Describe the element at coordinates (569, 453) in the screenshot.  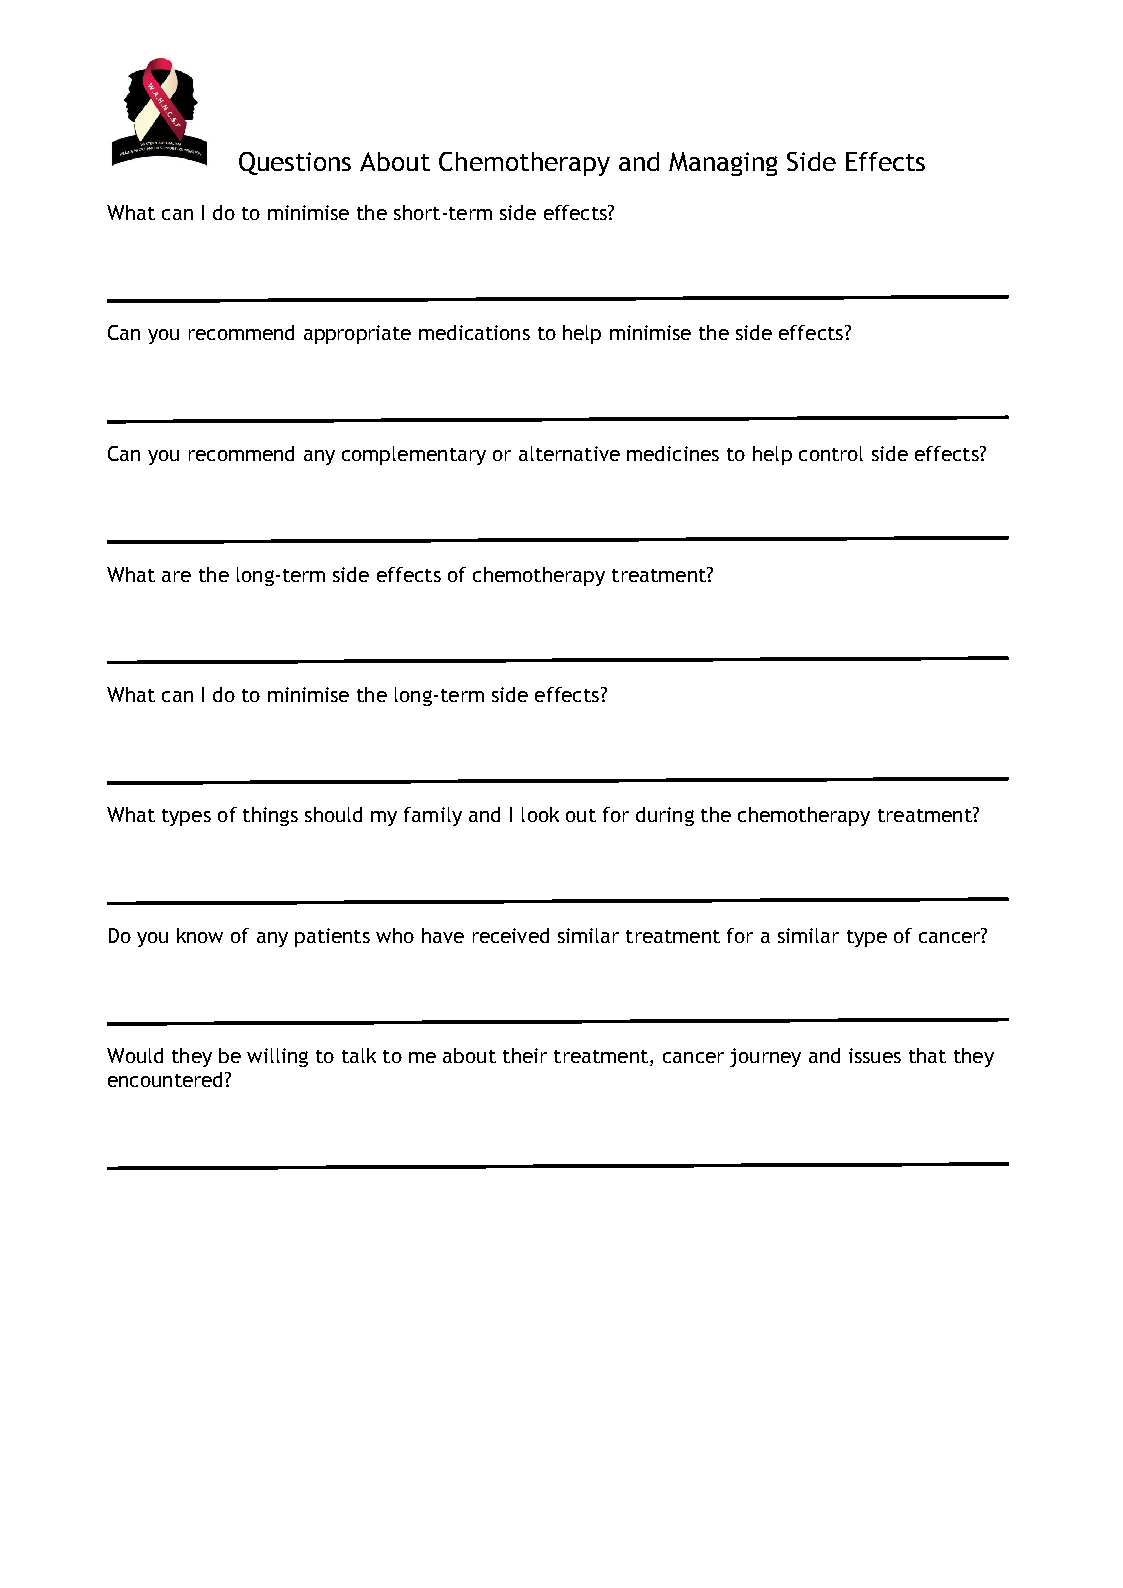
I see `alternative` at that location.
